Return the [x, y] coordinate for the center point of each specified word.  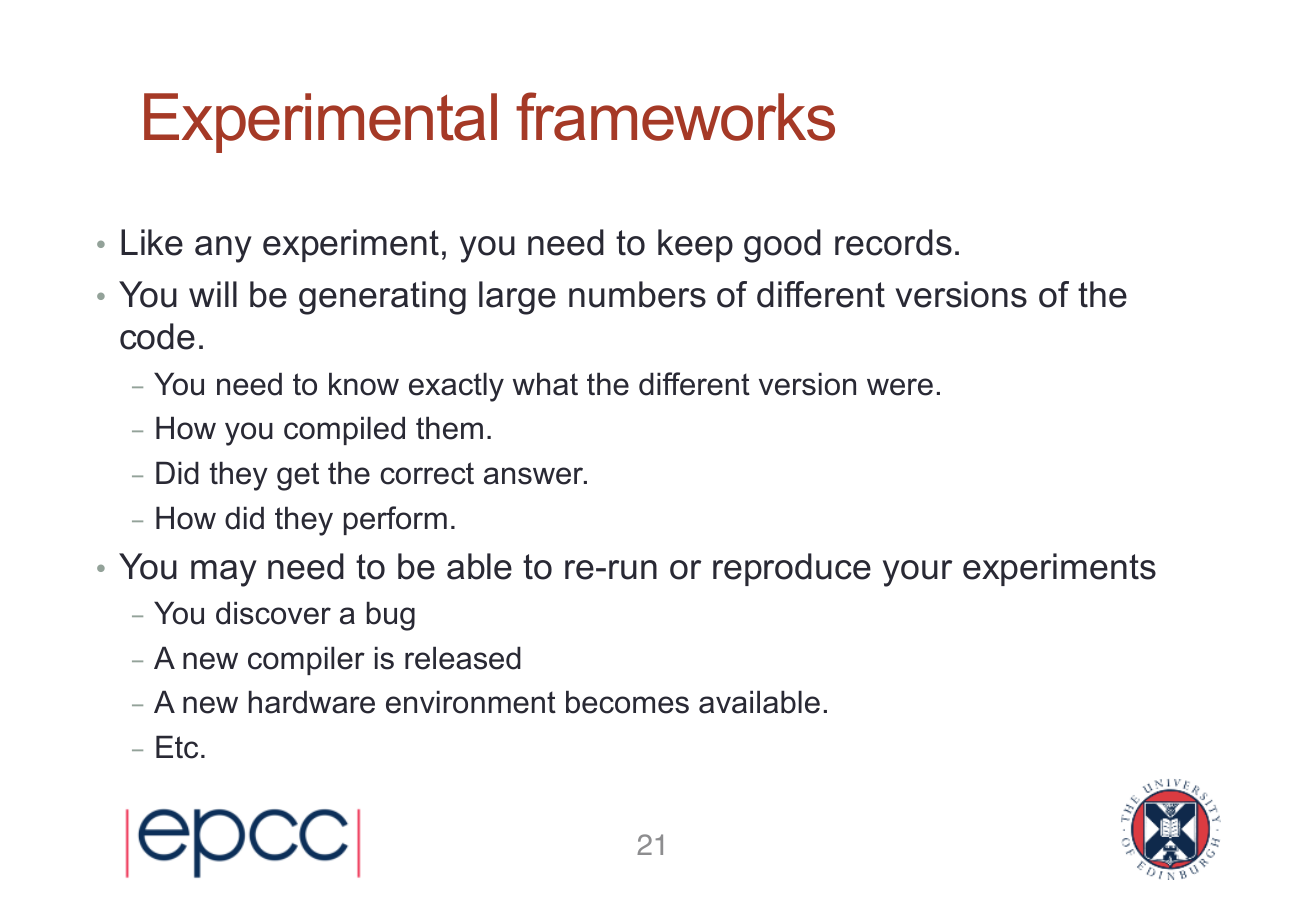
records [893, 242]
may [224, 573]
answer [535, 476]
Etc [177, 747]
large [517, 298]
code [157, 336]
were [900, 387]
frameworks [675, 116]
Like [152, 242]
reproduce [792, 569]
